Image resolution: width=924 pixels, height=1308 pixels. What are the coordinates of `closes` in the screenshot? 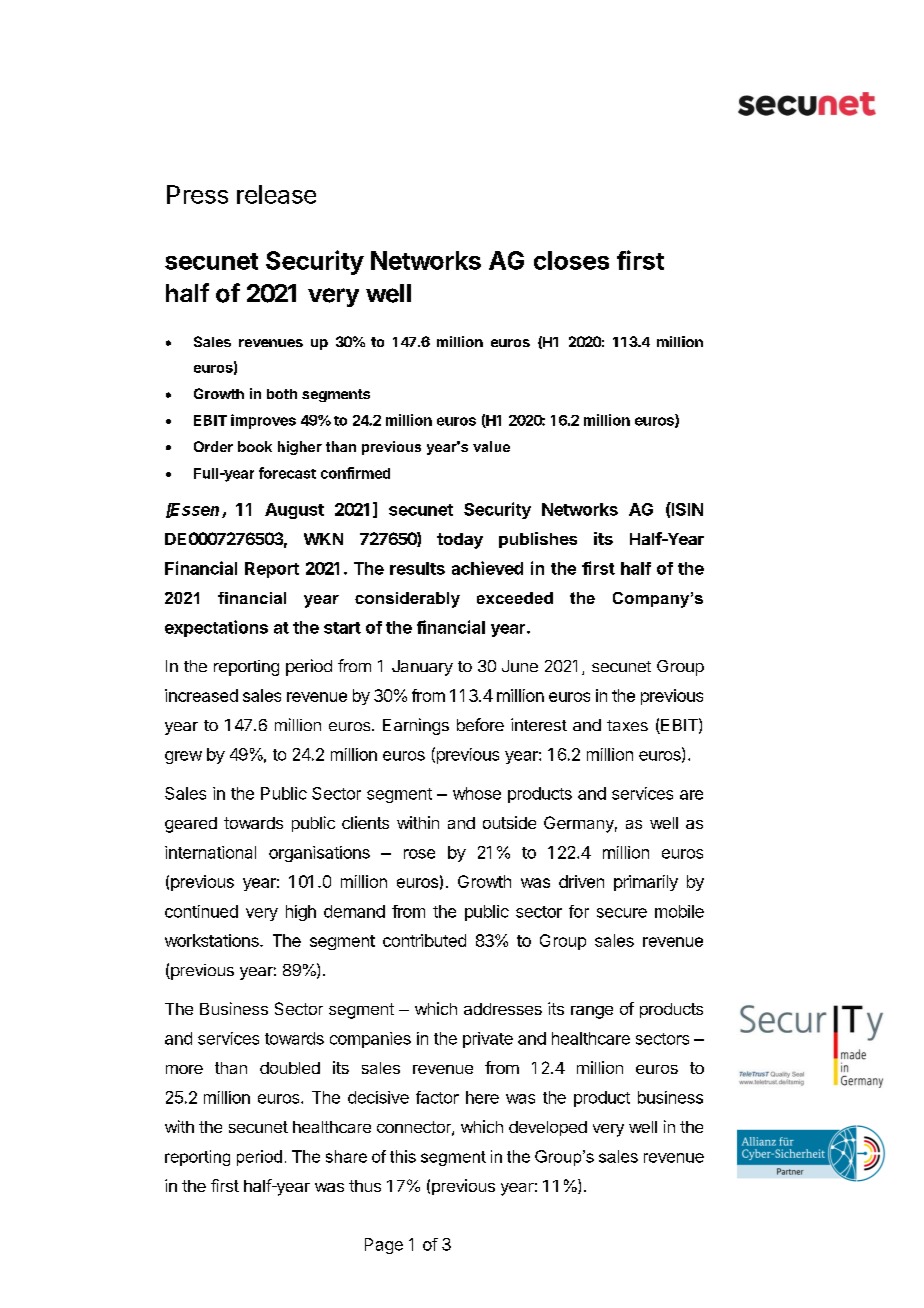 It's located at (571, 260).
